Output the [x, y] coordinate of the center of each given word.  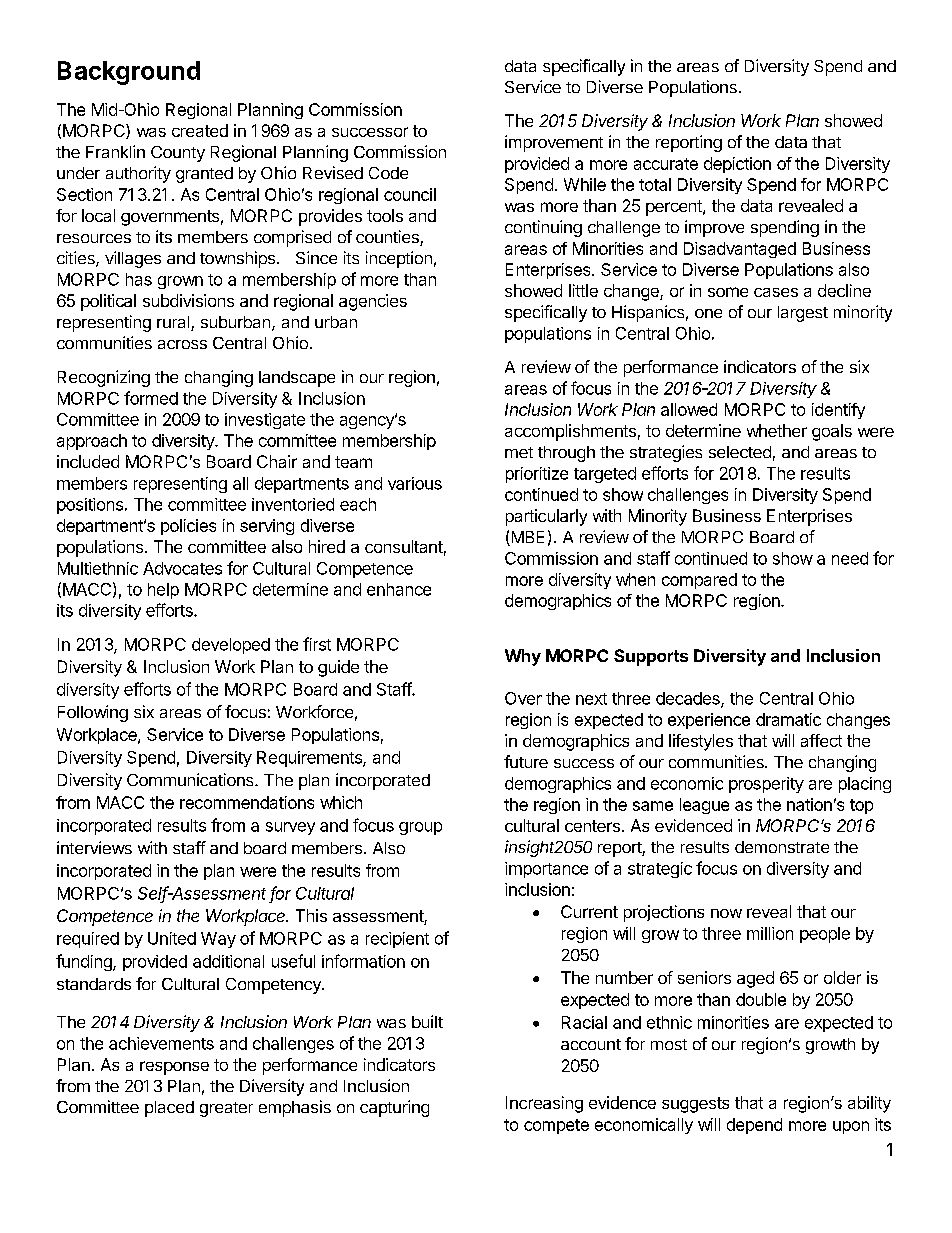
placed [169, 1109]
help [163, 591]
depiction [737, 165]
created [200, 130]
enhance [399, 589]
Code [388, 173]
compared [699, 581]
